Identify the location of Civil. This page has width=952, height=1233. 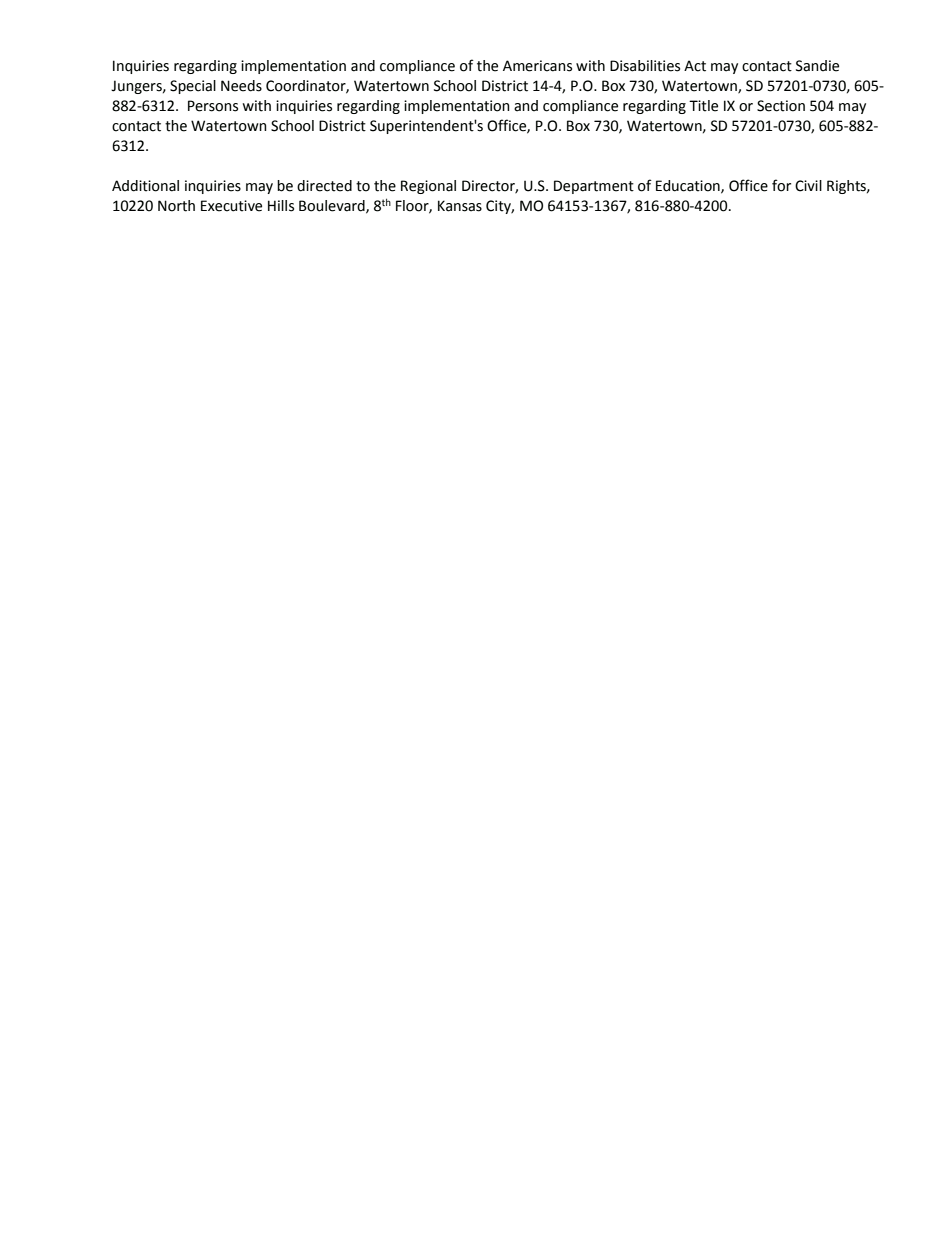
(808, 186).
